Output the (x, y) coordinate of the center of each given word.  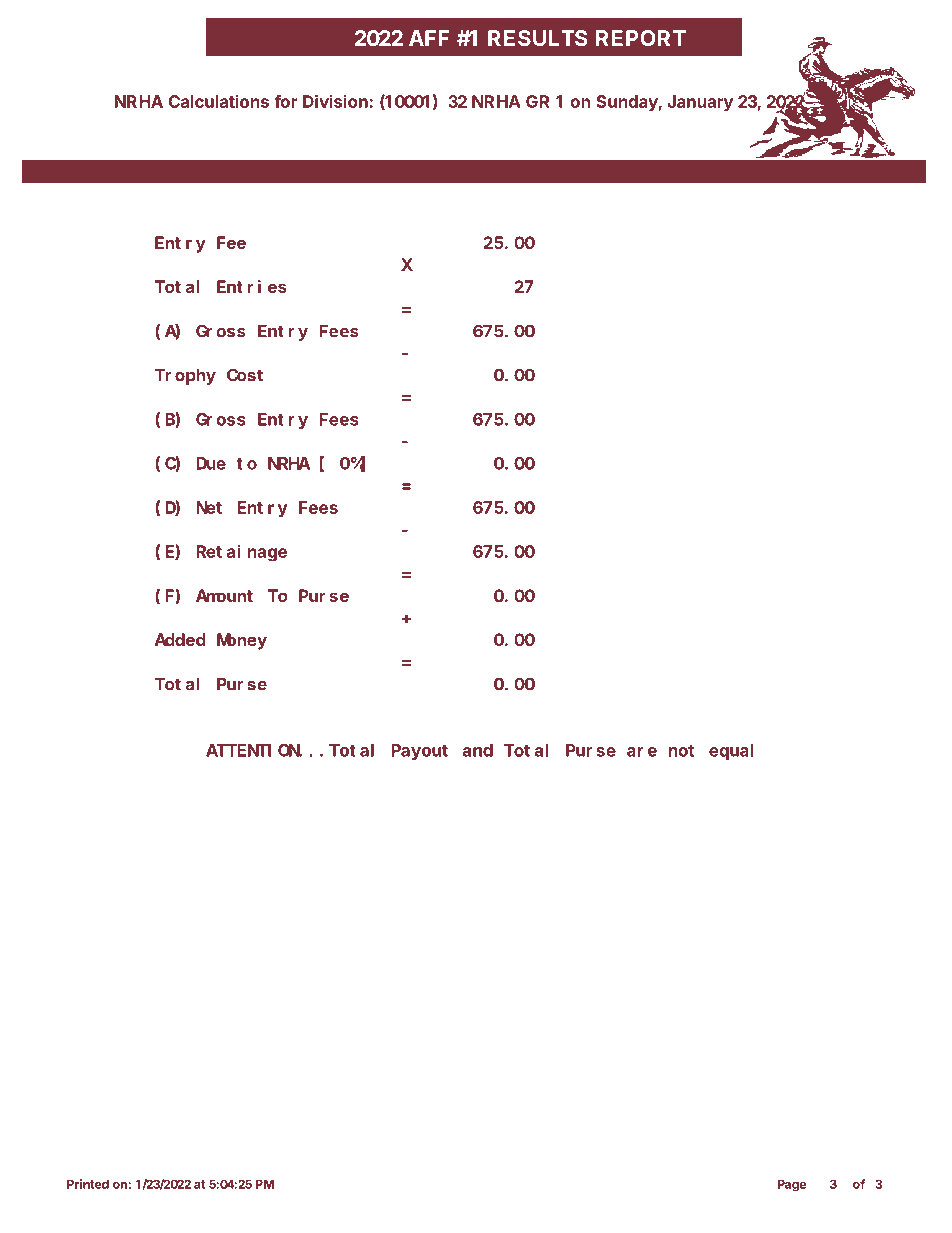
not (681, 751)
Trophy (185, 377)
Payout (419, 752)
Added (180, 639)
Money (242, 642)
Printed (88, 1184)
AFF (429, 38)
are (642, 752)
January (700, 103)
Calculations (219, 101)
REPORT (641, 38)
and (478, 750)
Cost (245, 375)
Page (792, 1185)
